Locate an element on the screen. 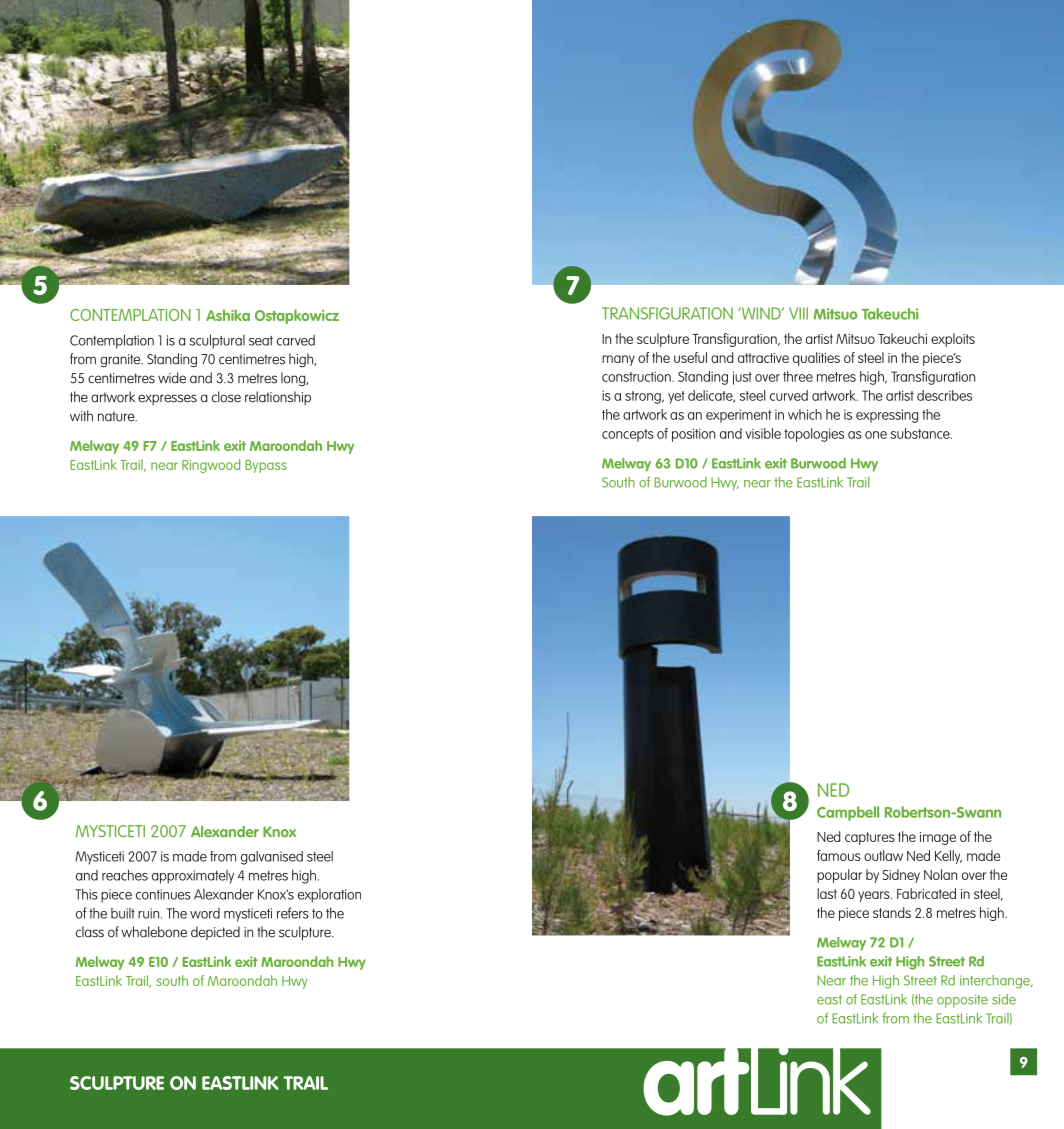  refers is located at coordinates (293, 913).
